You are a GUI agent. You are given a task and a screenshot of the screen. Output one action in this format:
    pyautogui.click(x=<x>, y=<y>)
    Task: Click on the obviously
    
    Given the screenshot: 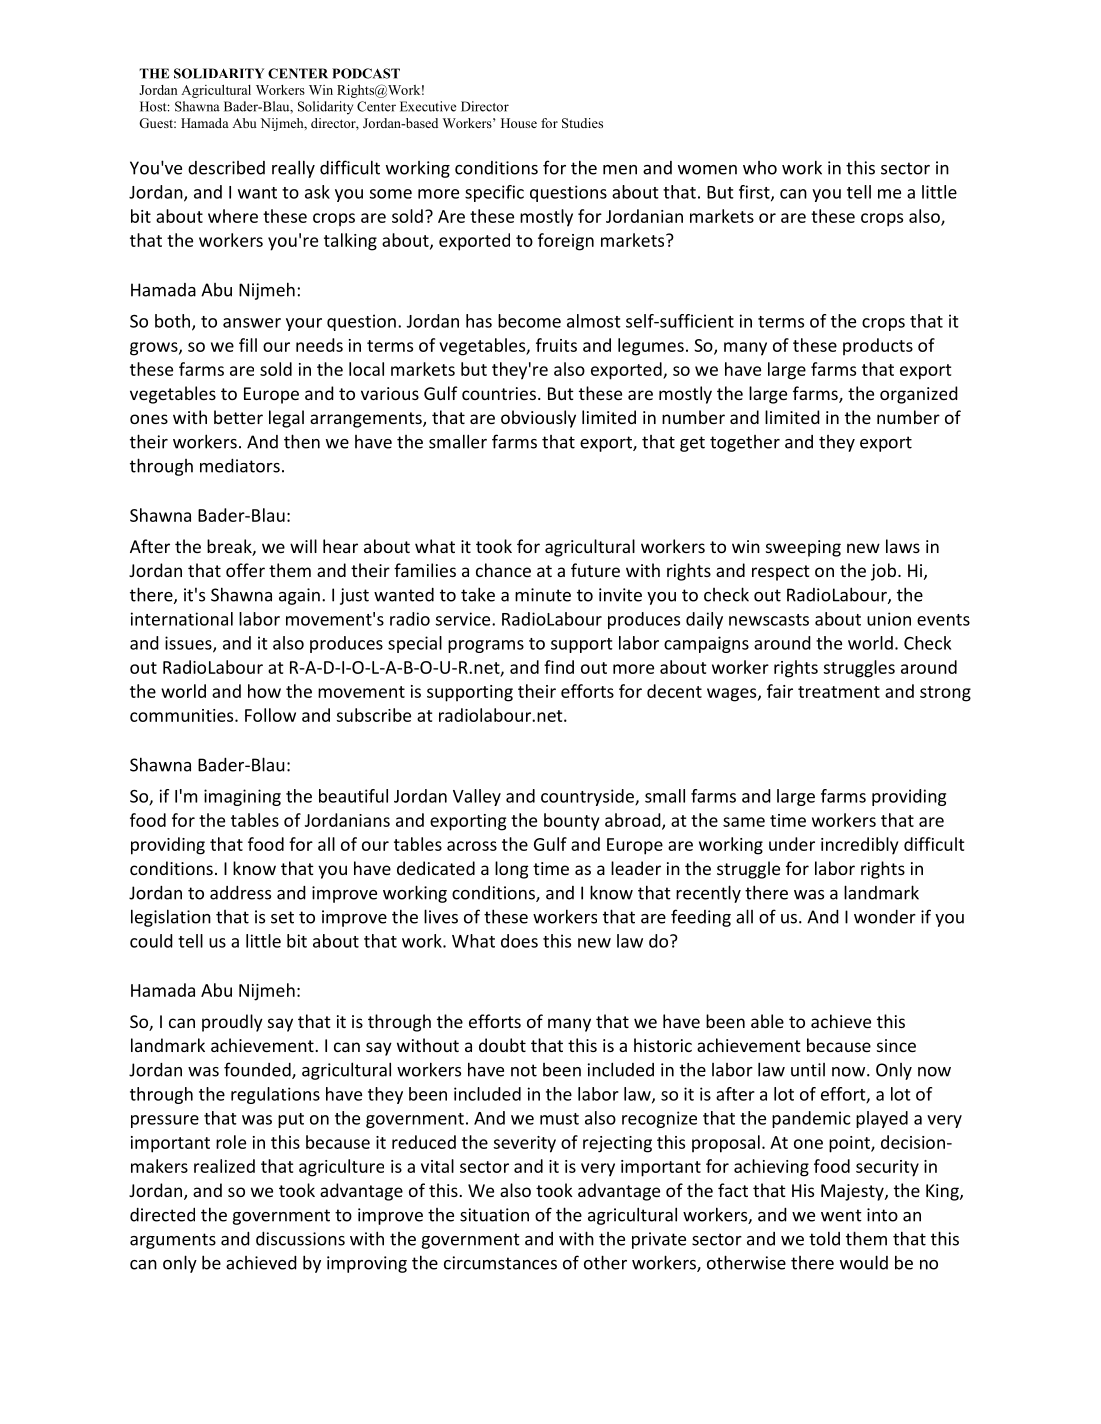 What is the action you would take?
    pyautogui.click(x=538, y=419)
